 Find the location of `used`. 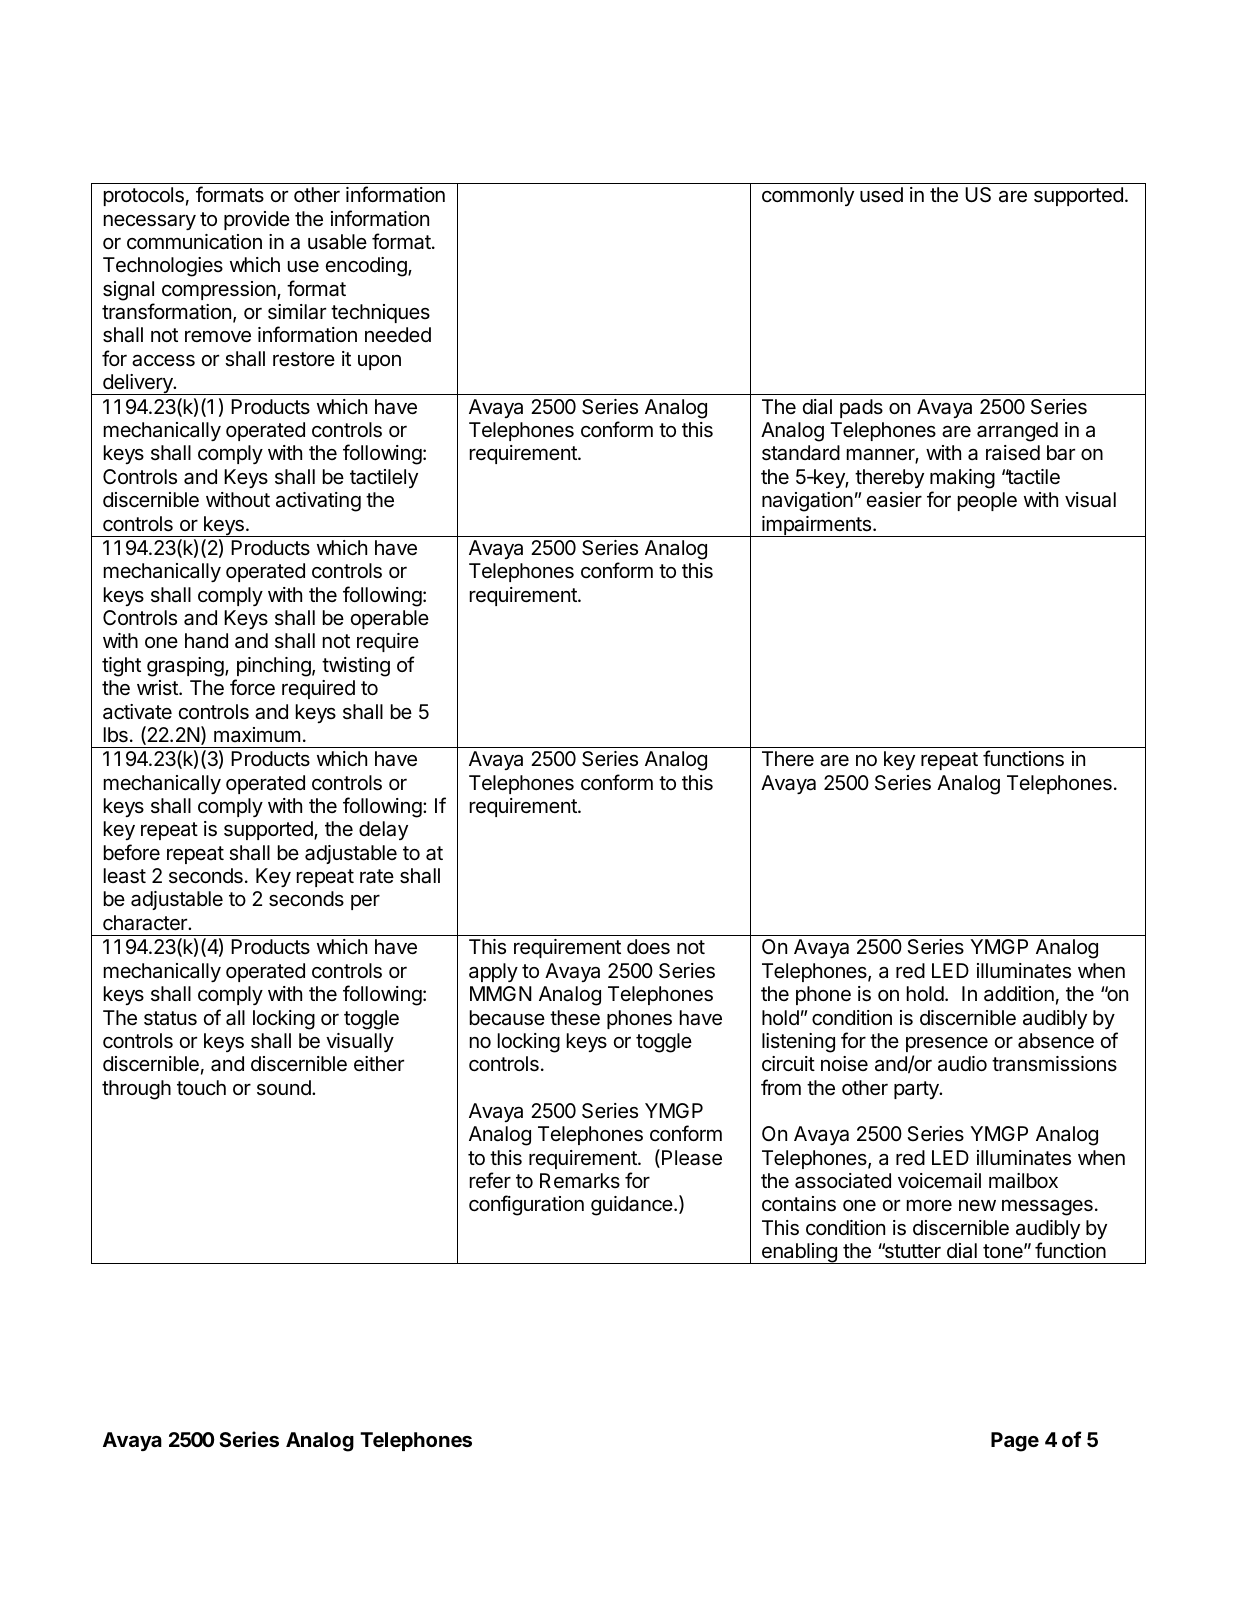

used is located at coordinates (881, 195).
